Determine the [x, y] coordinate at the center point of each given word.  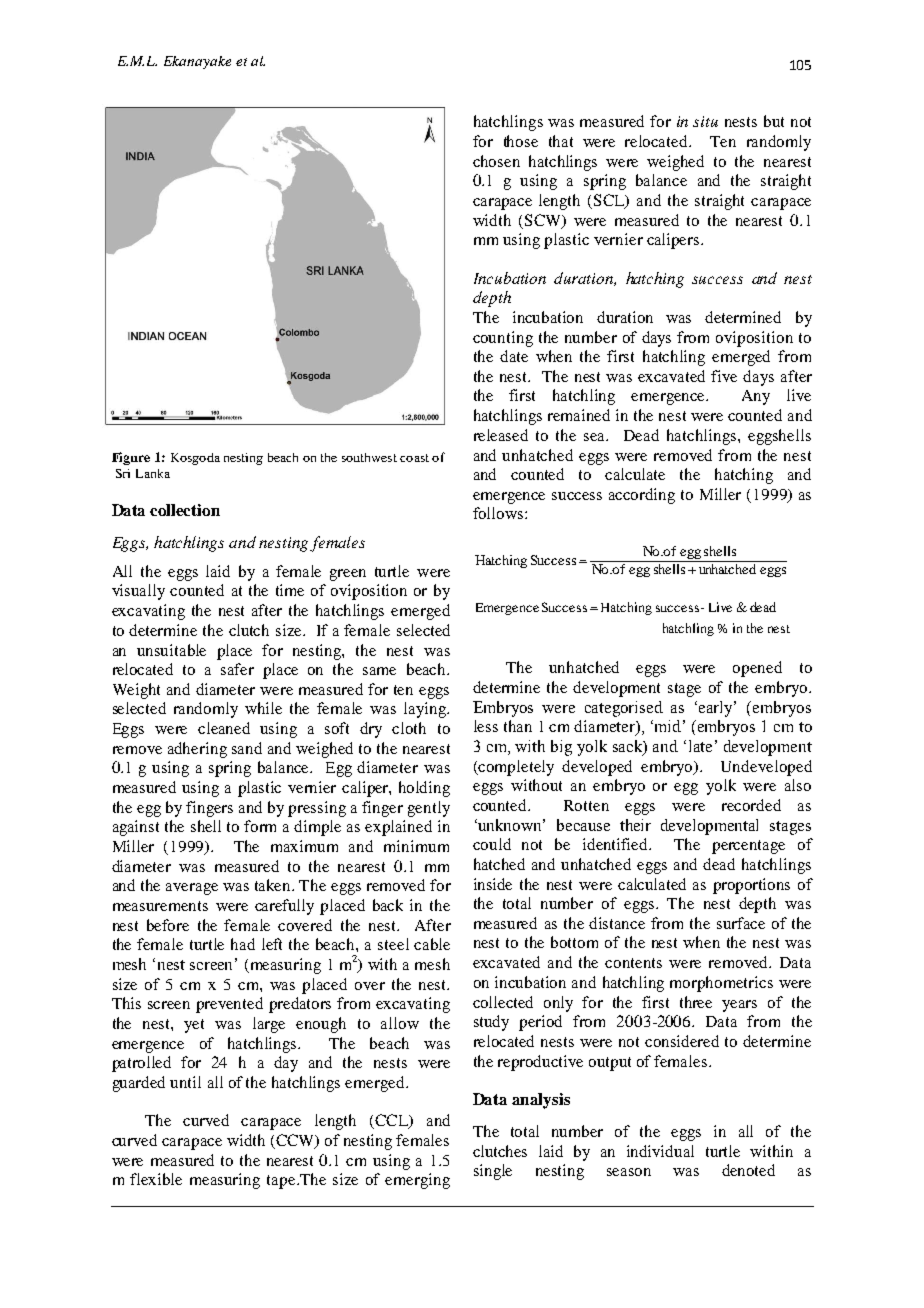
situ [705, 121]
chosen [496, 161]
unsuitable [171, 650]
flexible [156, 1179]
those [521, 141]
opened [757, 669]
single [493, 1172]
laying [426, 710]
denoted [748, 1170]
